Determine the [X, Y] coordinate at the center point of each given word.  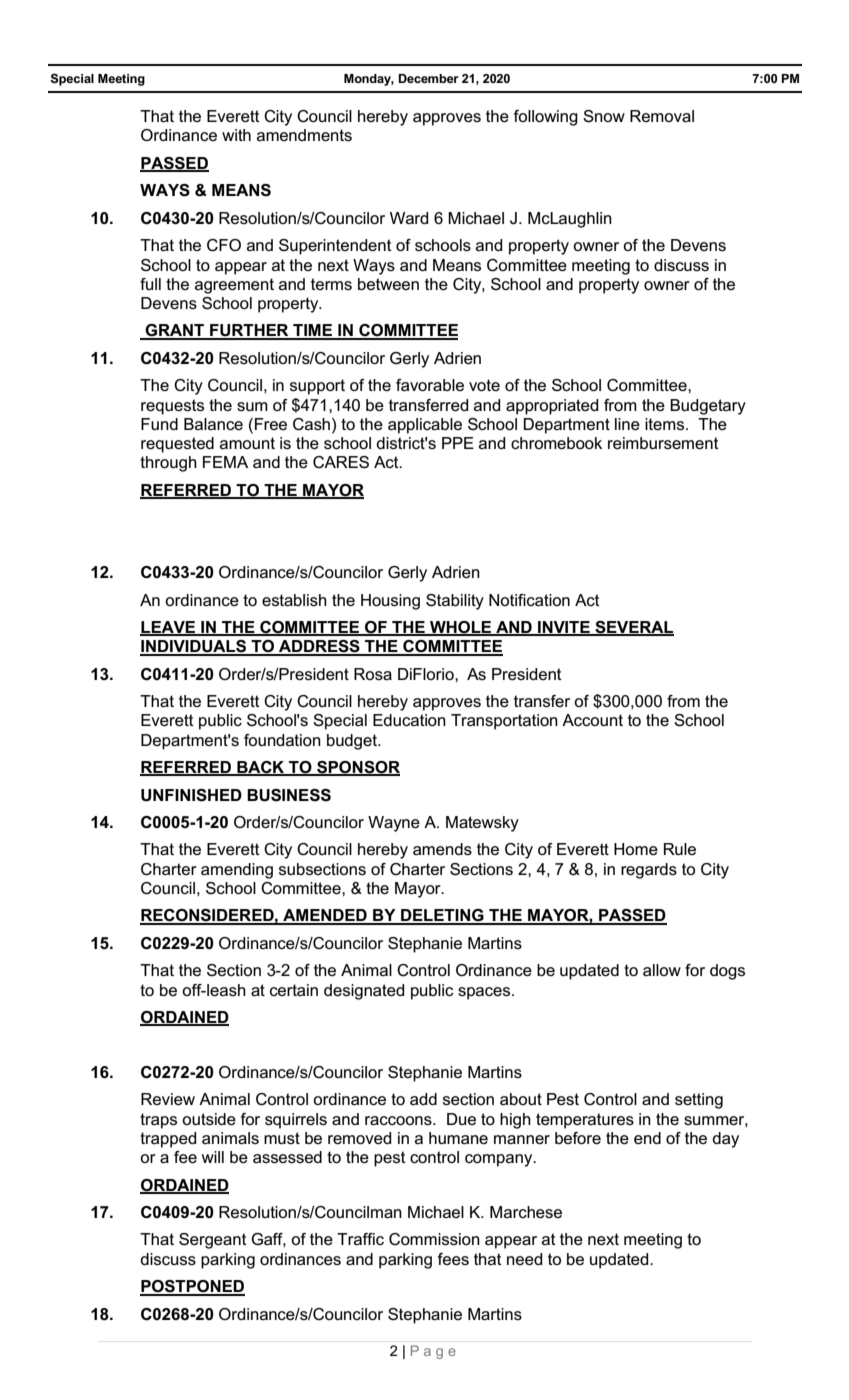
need [524, 1259]
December [428, 78]
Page [433, 1352]
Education [409, 720]
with [236, 135]
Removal [662, 116]
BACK [261, 768]
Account [592, 720]
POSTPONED [192, 1287]
